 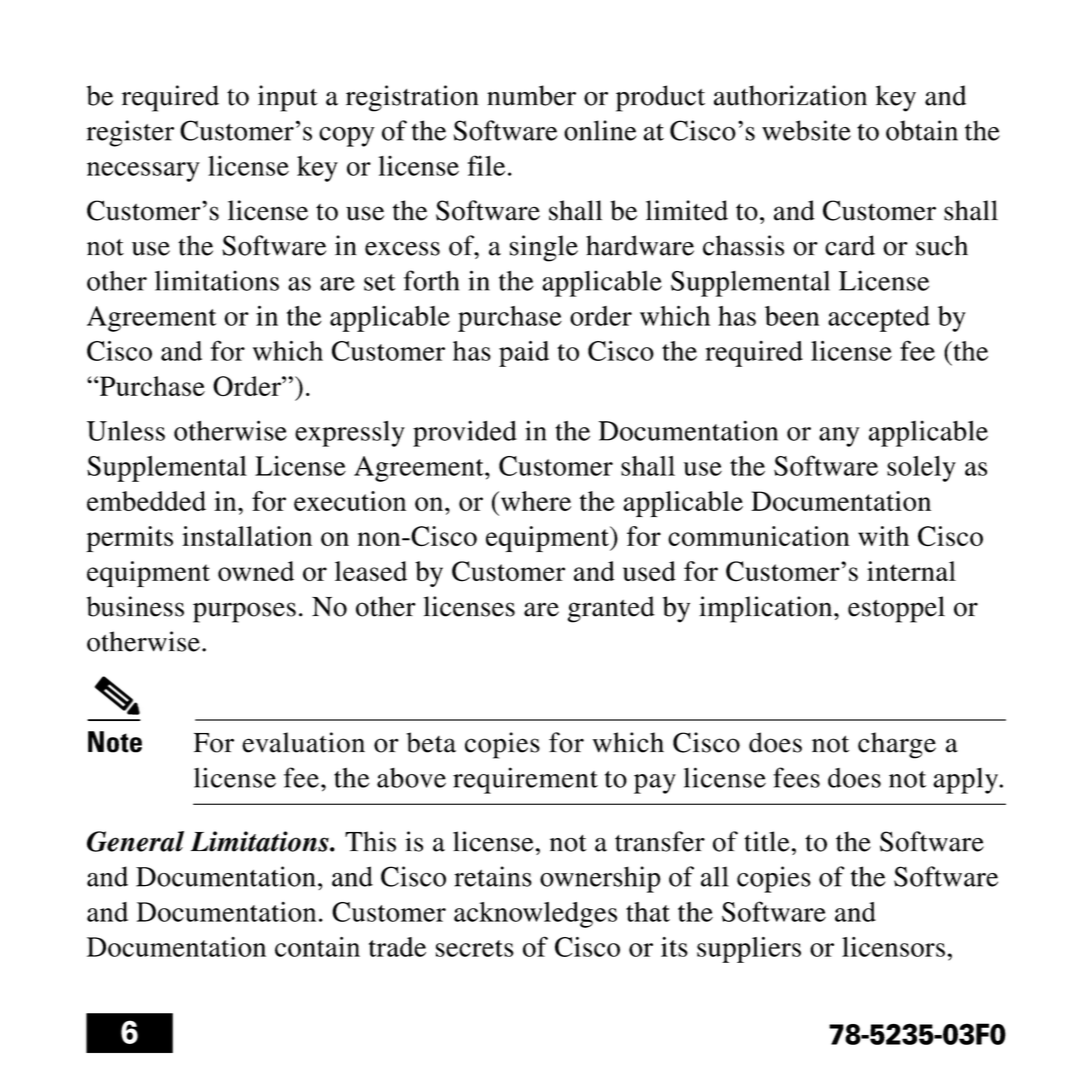 I want to click on installation, so click(x=247, y=536).
